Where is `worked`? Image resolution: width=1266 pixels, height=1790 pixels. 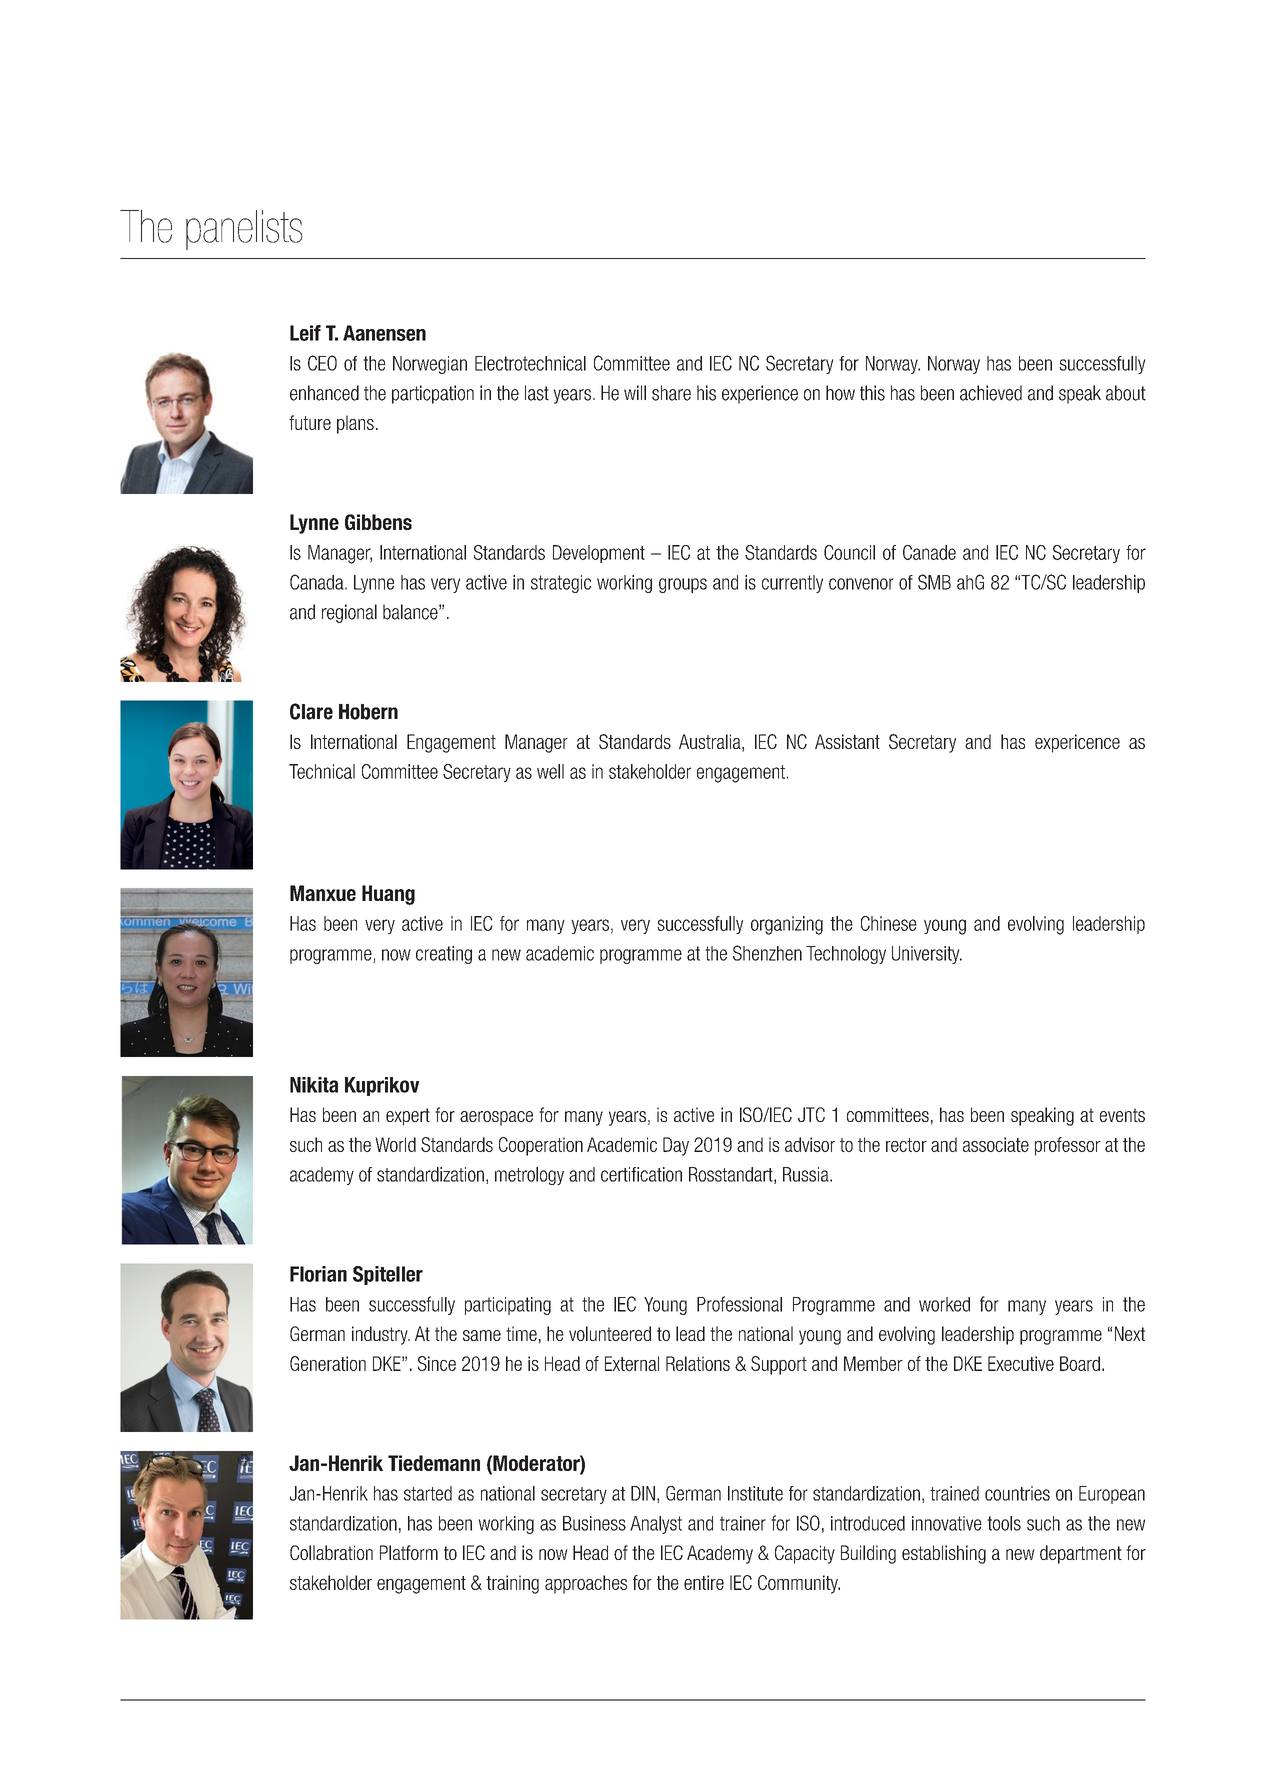 worked is located at coordinates (944, 1304).
